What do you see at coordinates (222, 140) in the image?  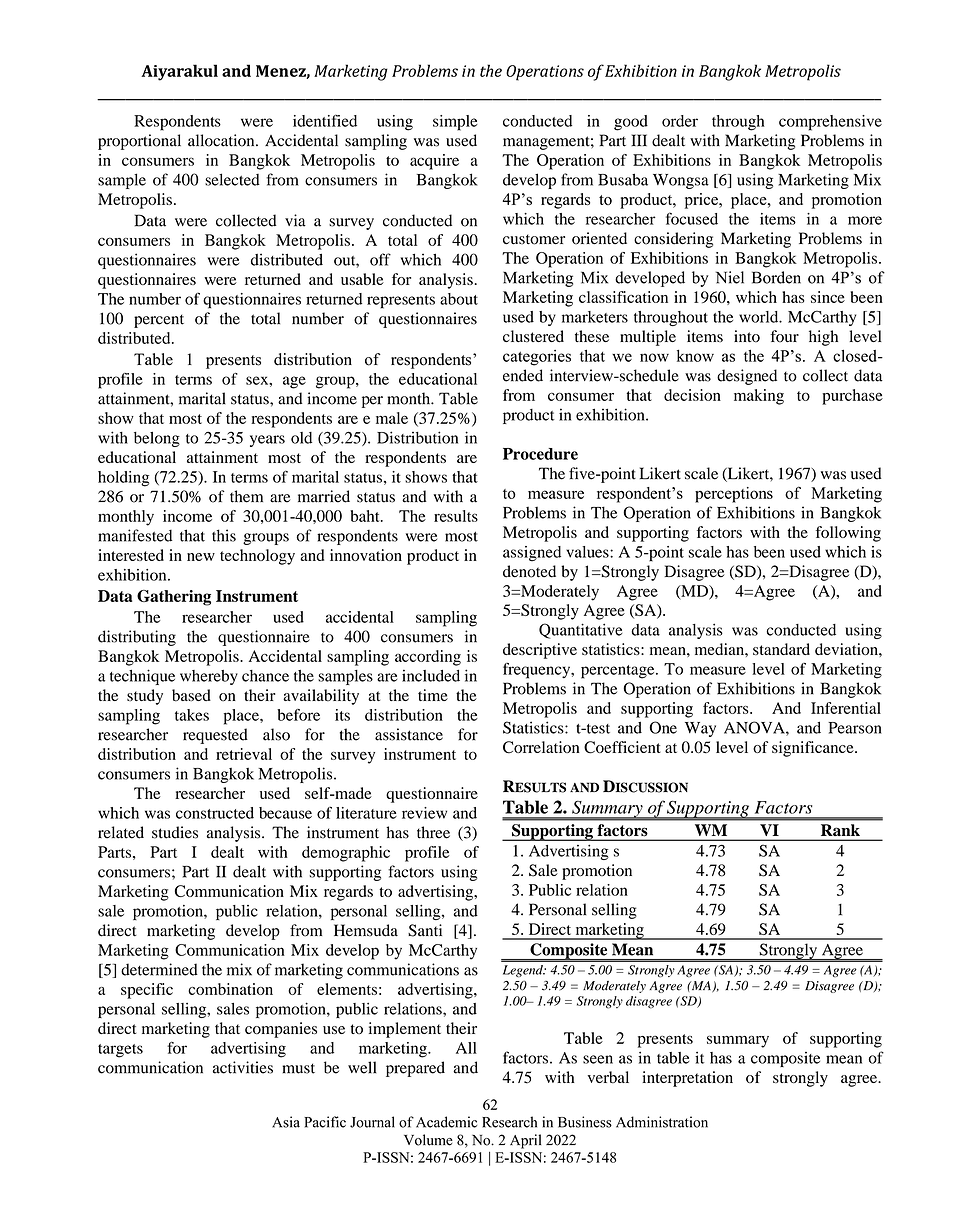 I see `allocation` at bounding box center [222, 140].
